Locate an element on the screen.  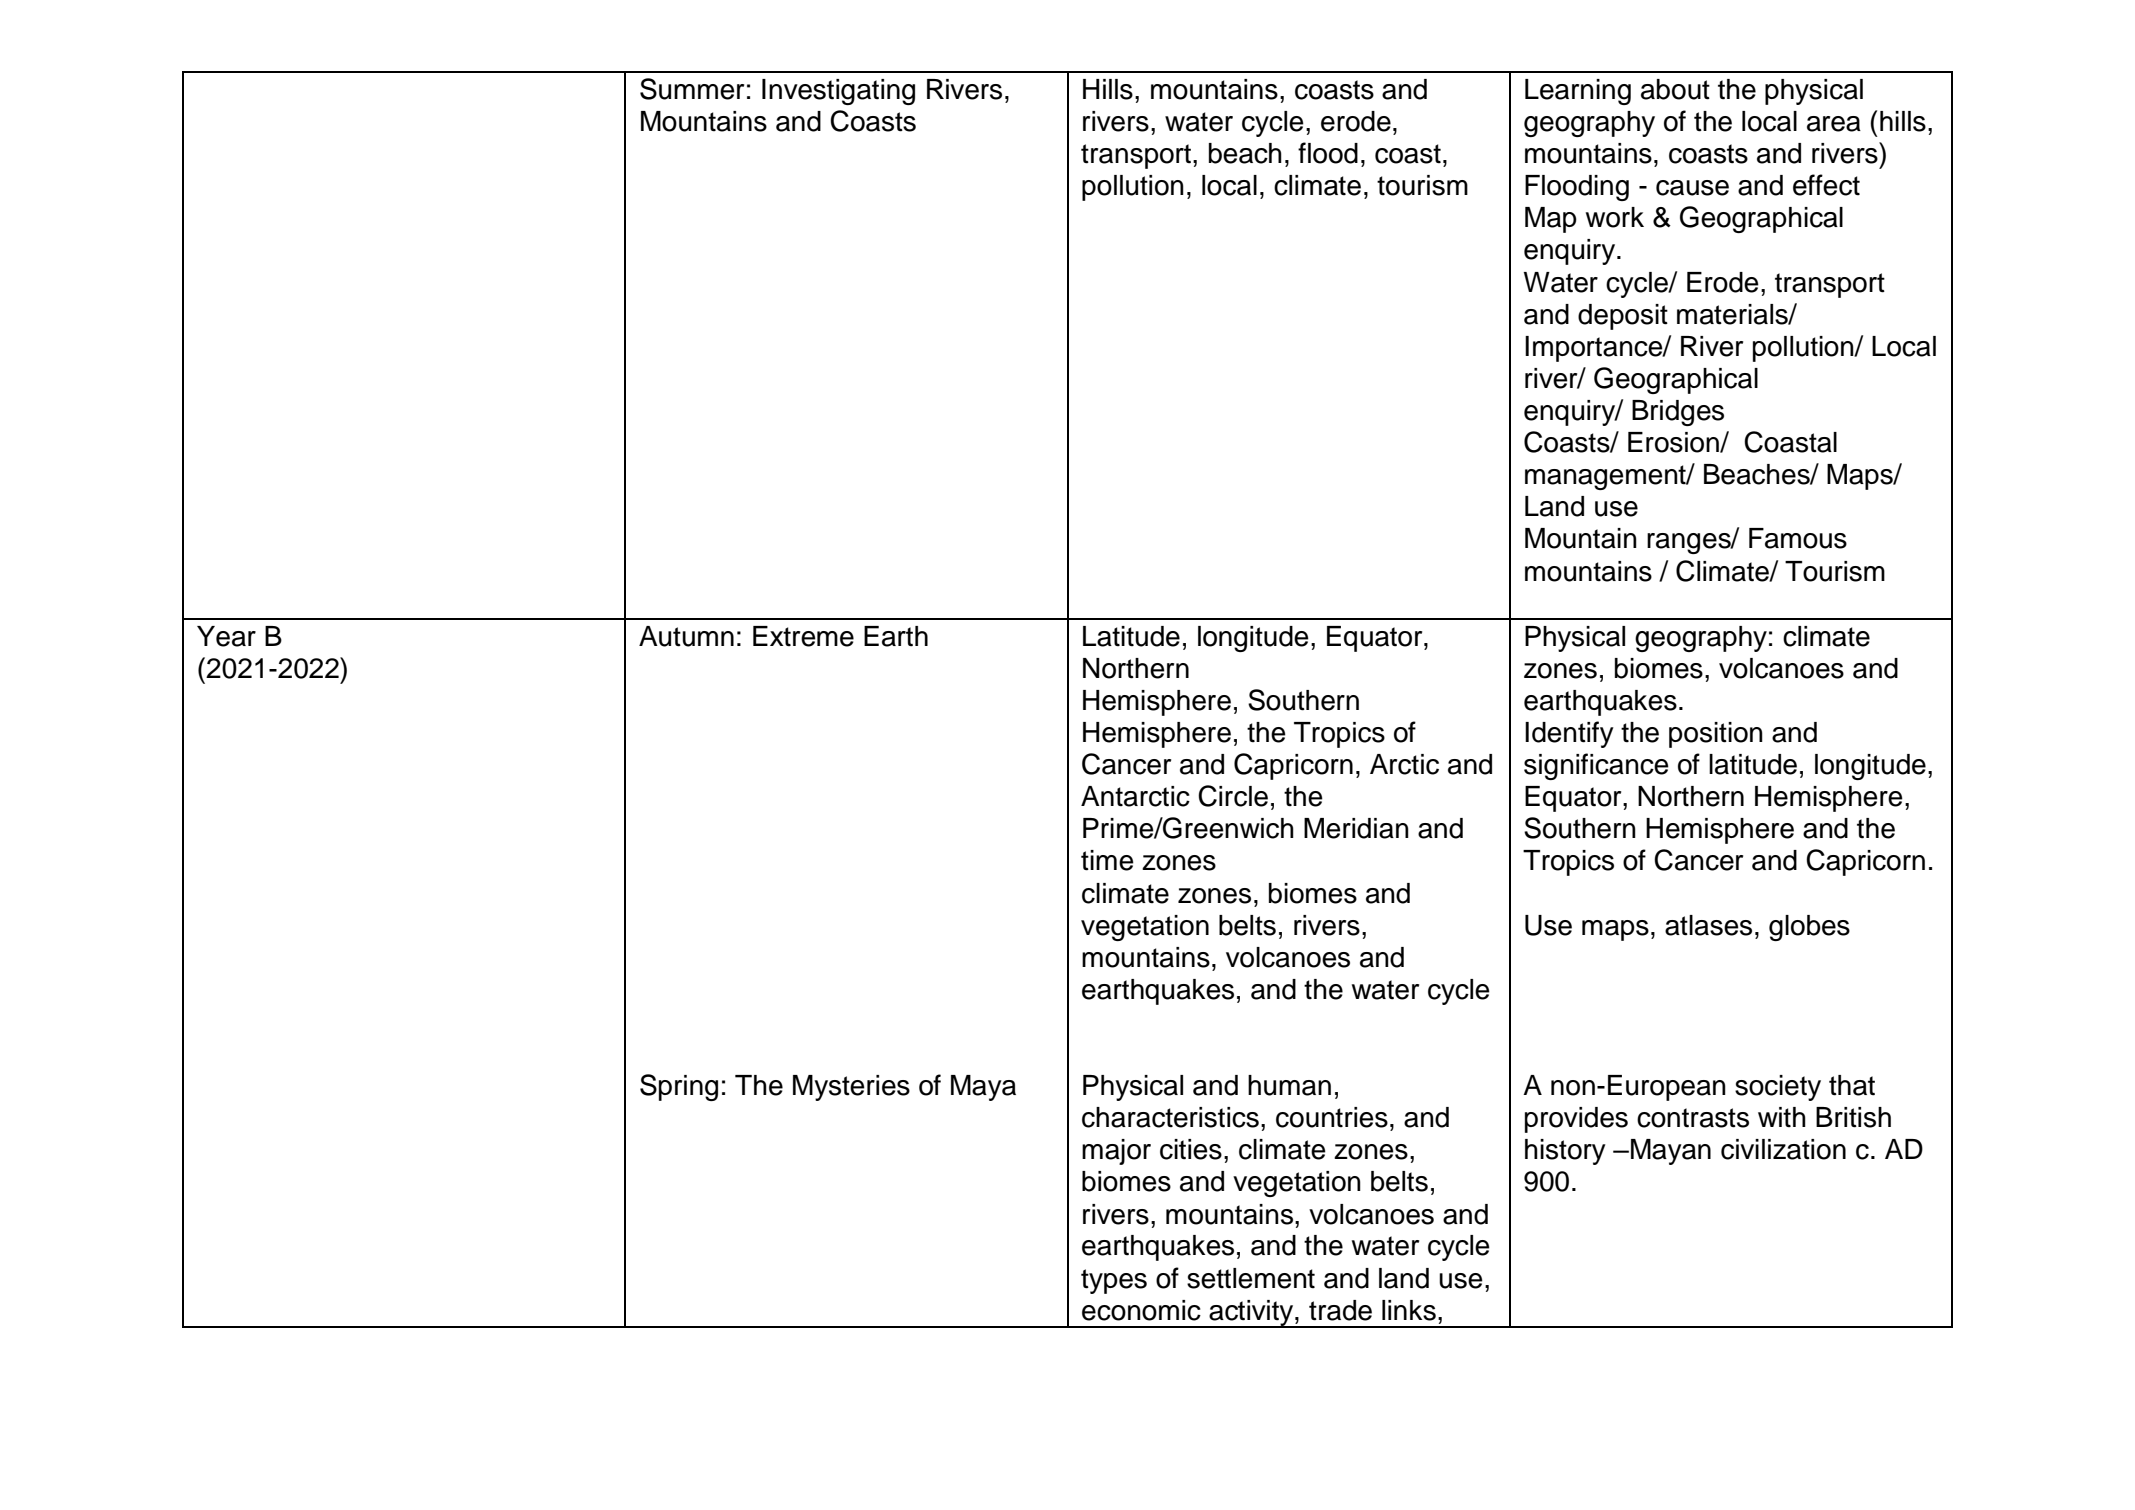
about is located at coordinates (1675, 89).
